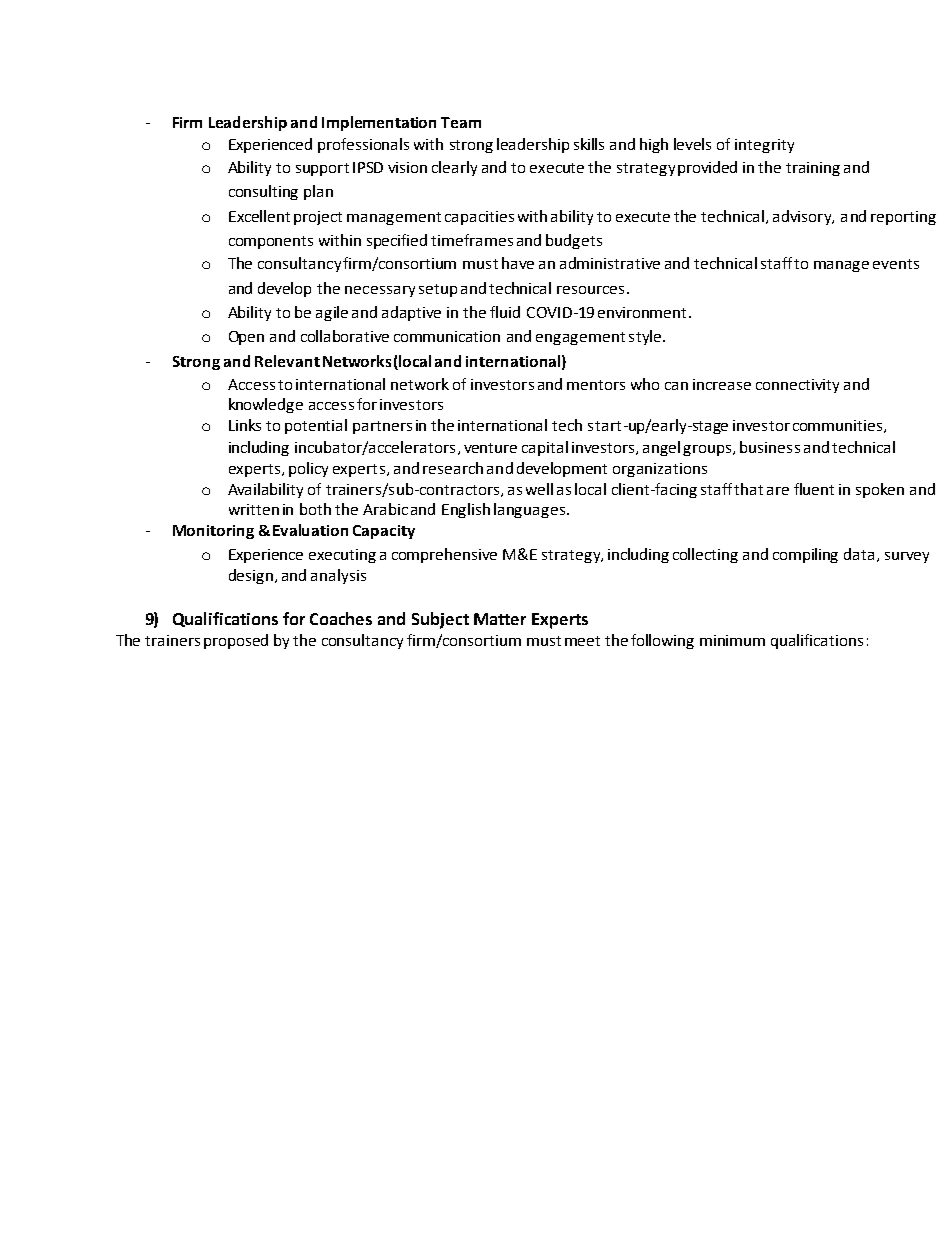 The height and width of the screenshot is (1233, 952). What do you see at coordinates (341, 618) in the screenshot?
I see `Coaches` at bounding box center [341, 618].
